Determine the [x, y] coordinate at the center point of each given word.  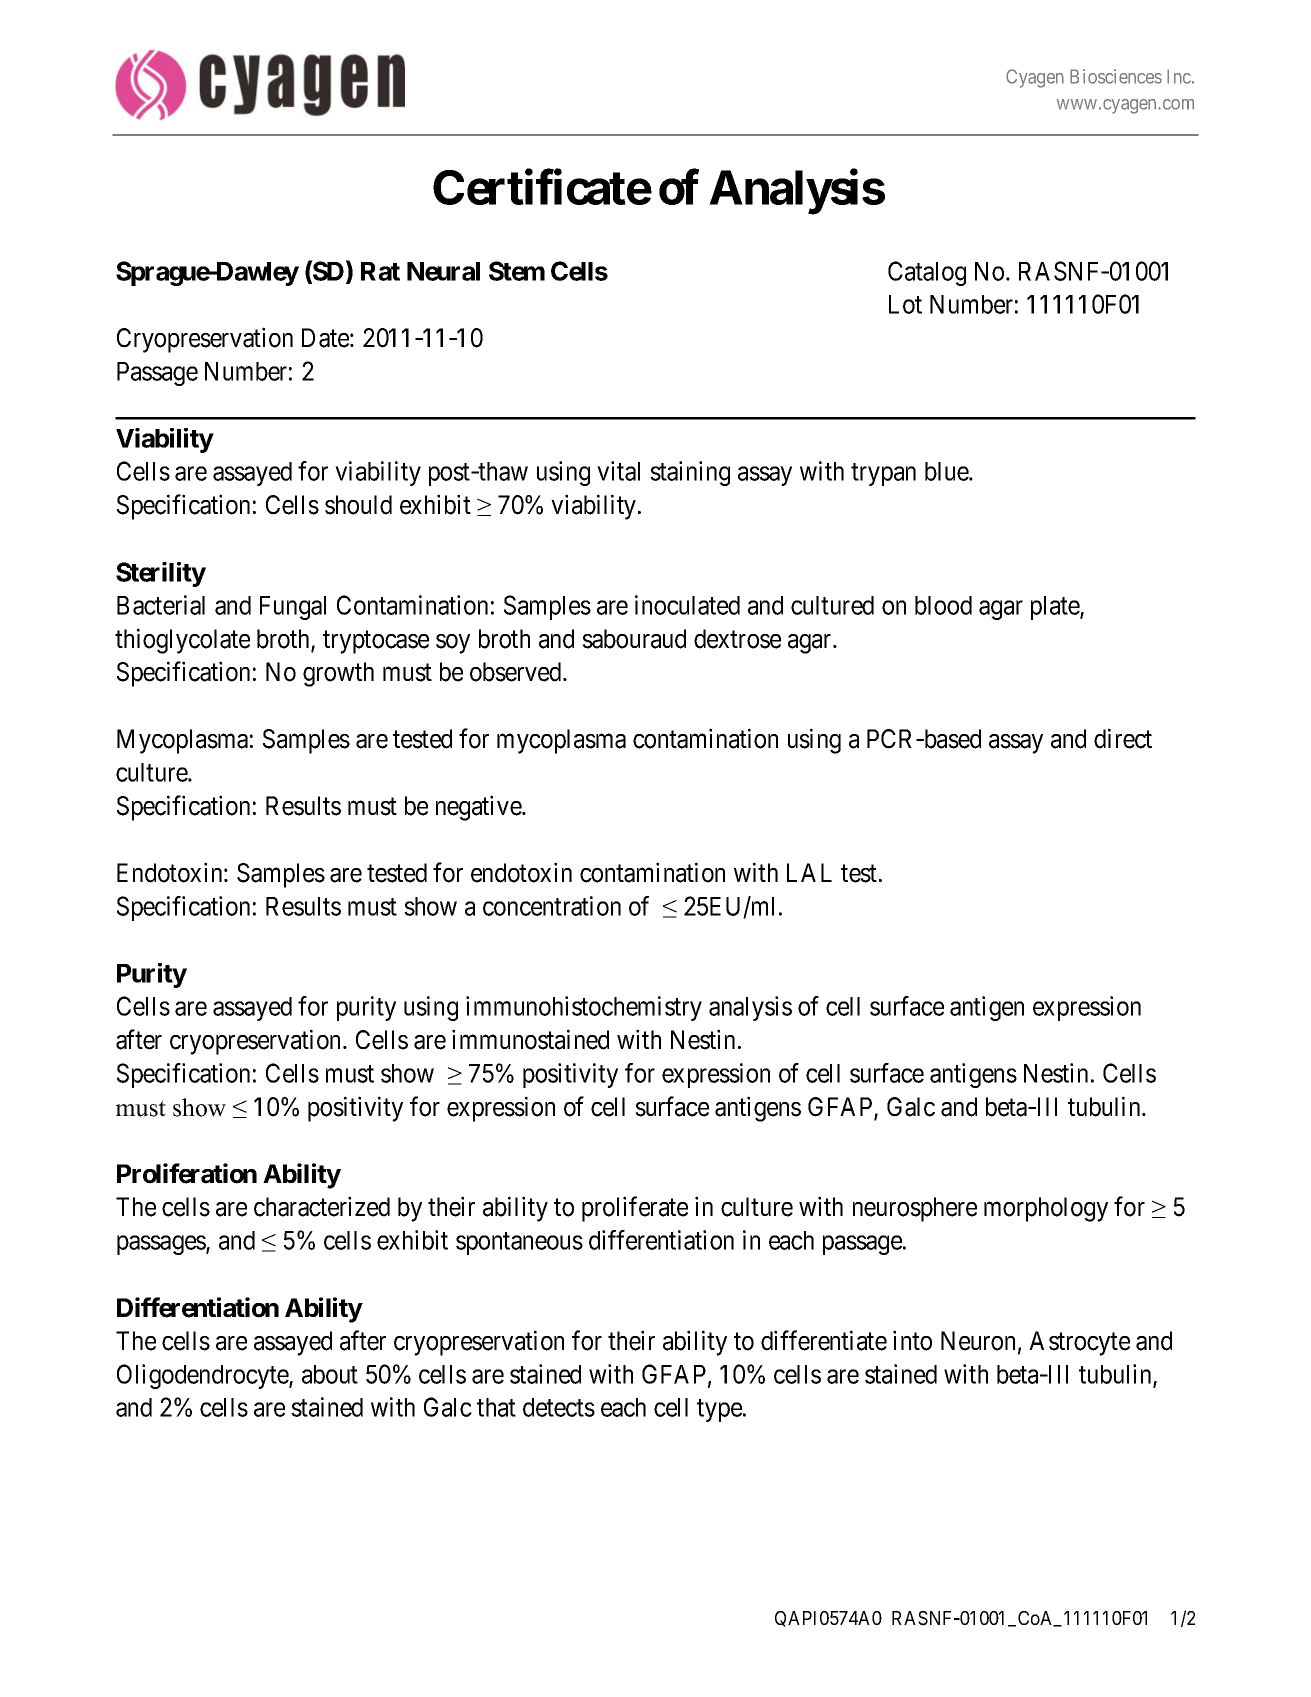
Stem [517, 271]
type [719, 1411]
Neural [443, 271]
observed [517, 672]
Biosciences [1116, 76]
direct [1123, 738]
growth [338, 674]
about [330, 1374]
